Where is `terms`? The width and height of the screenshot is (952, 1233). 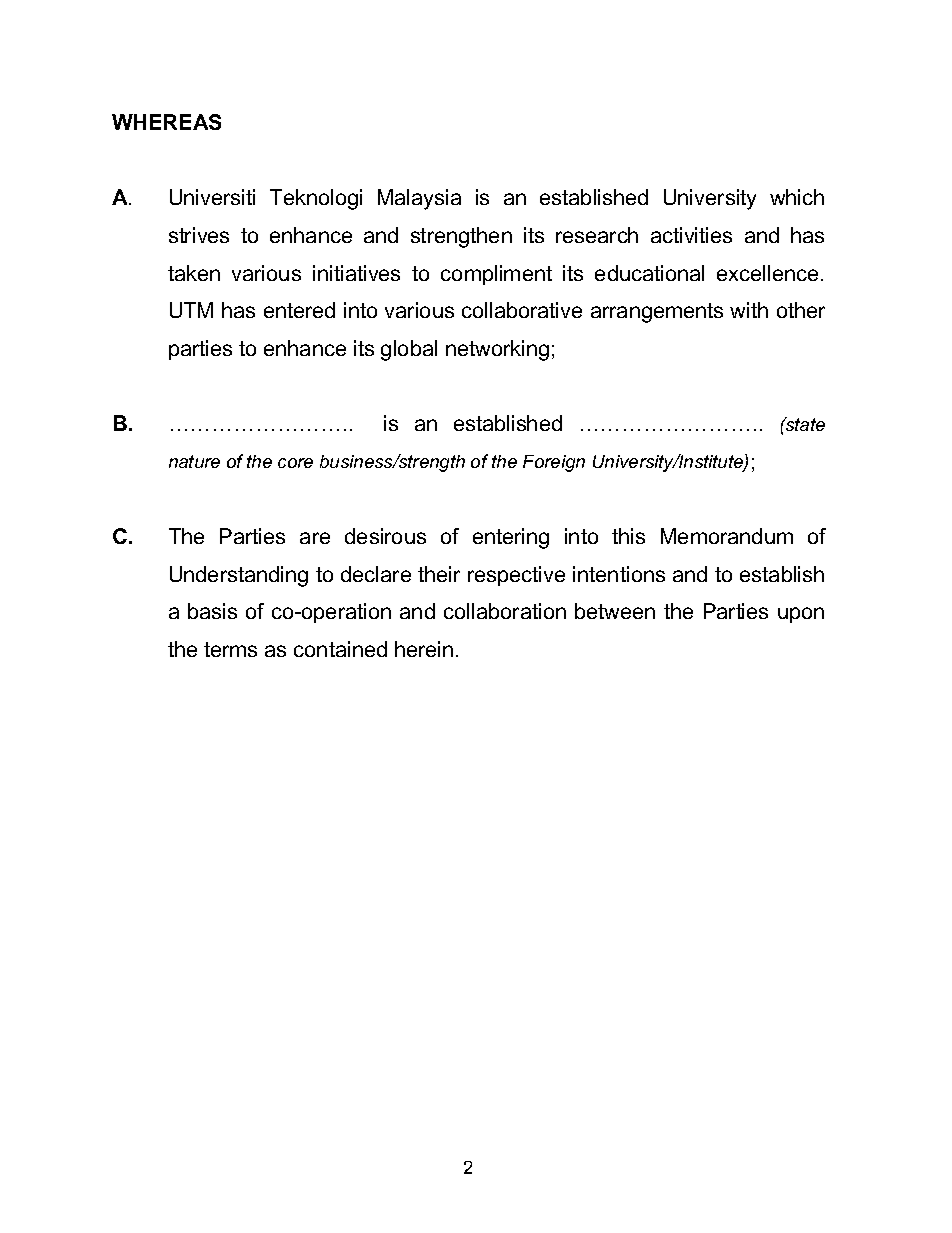
terms is located at coordinates (230, 649).
